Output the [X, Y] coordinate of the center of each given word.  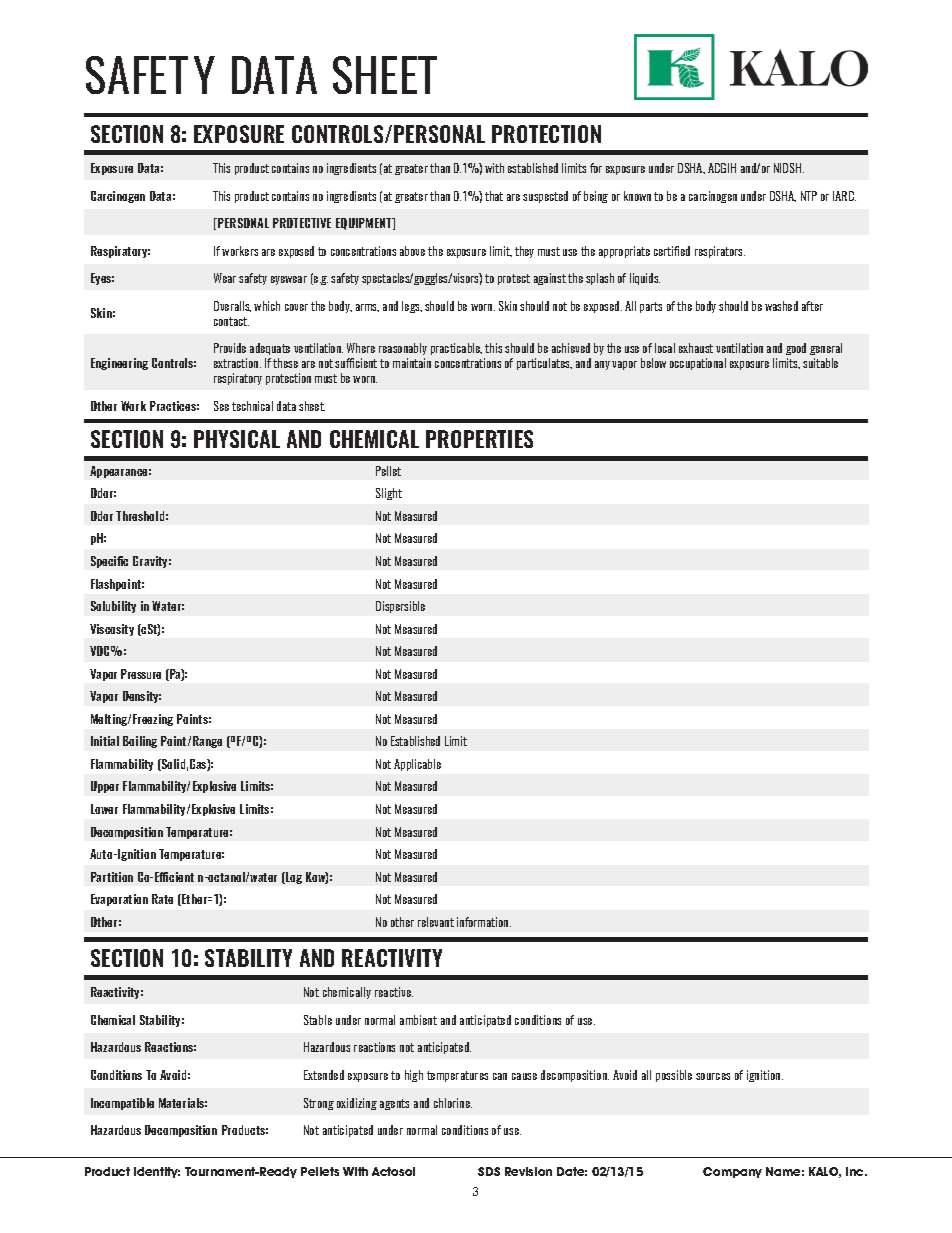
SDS [489, 1171]
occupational [698, 364]
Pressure [141, 674]
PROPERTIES [479, 439]
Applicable [417, 765]
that [494, 196]
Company [732, 1172]
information [484, 922]
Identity [157, 1172]
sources [713, 1076]
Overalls [232, 306]
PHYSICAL [237, 439]
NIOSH [789, 168]
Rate [162, 899]
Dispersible [400, 607]
